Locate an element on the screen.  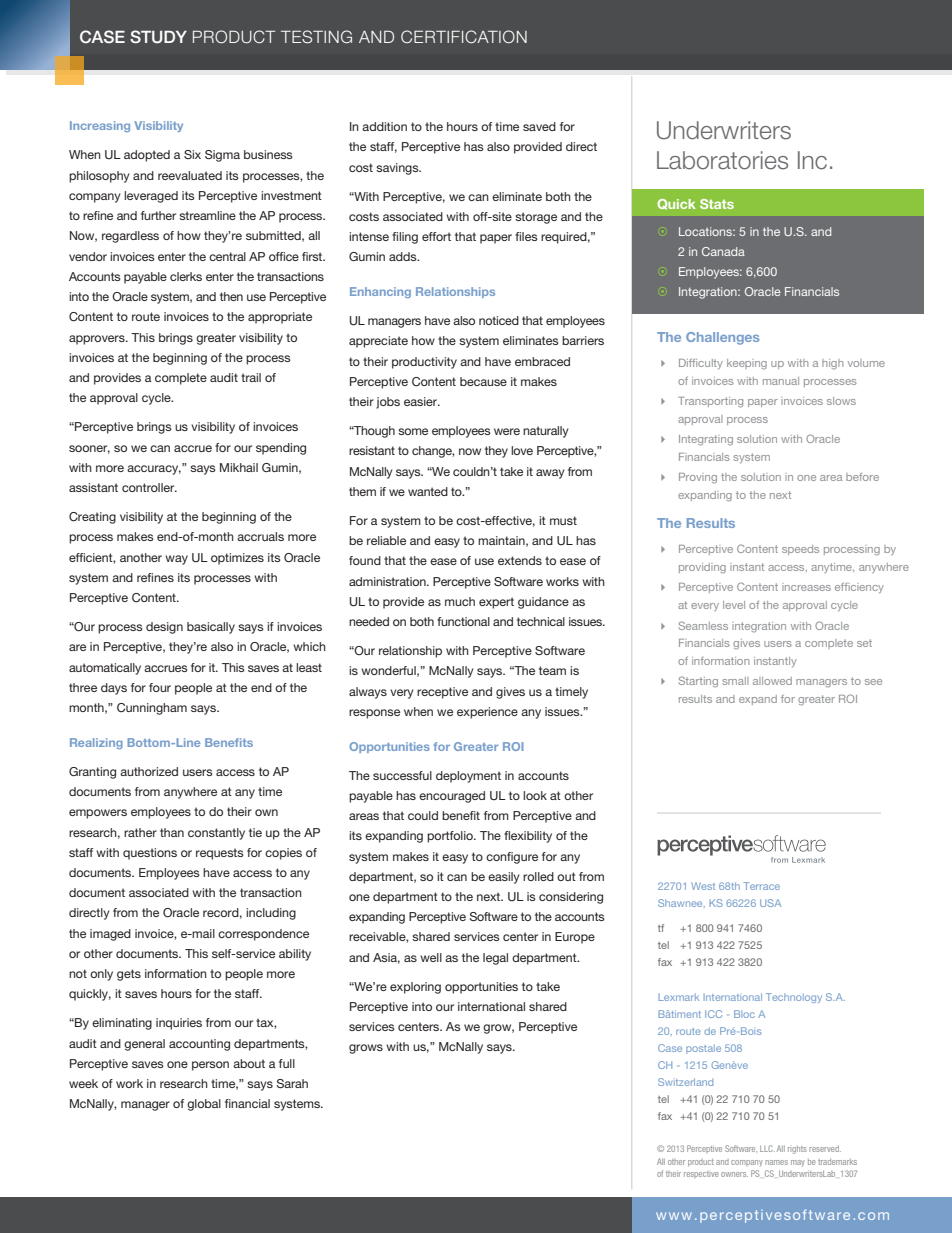
CERTIFICATION is located at coordinates (464, 36).
